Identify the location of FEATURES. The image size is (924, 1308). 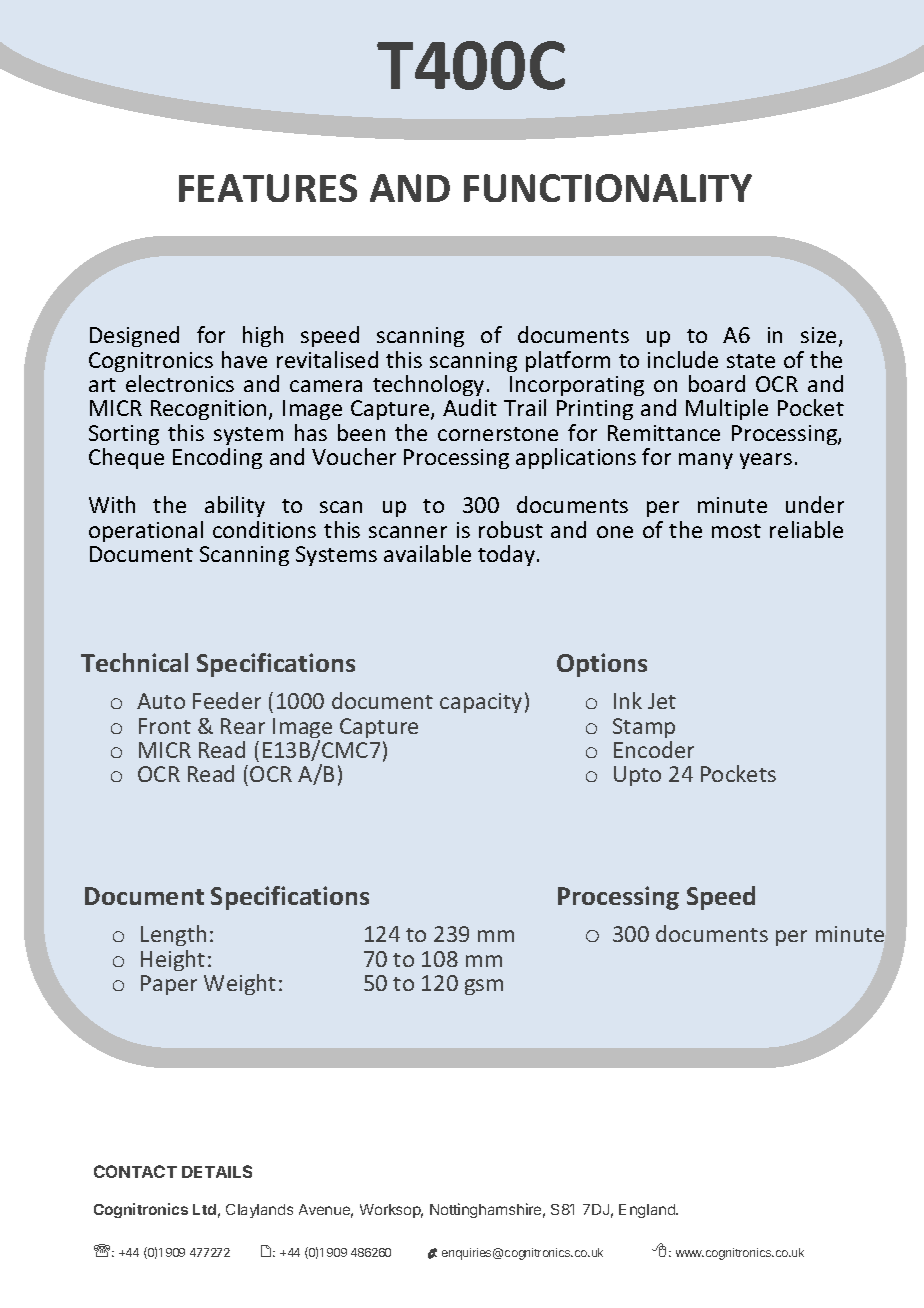
(268, 188).
